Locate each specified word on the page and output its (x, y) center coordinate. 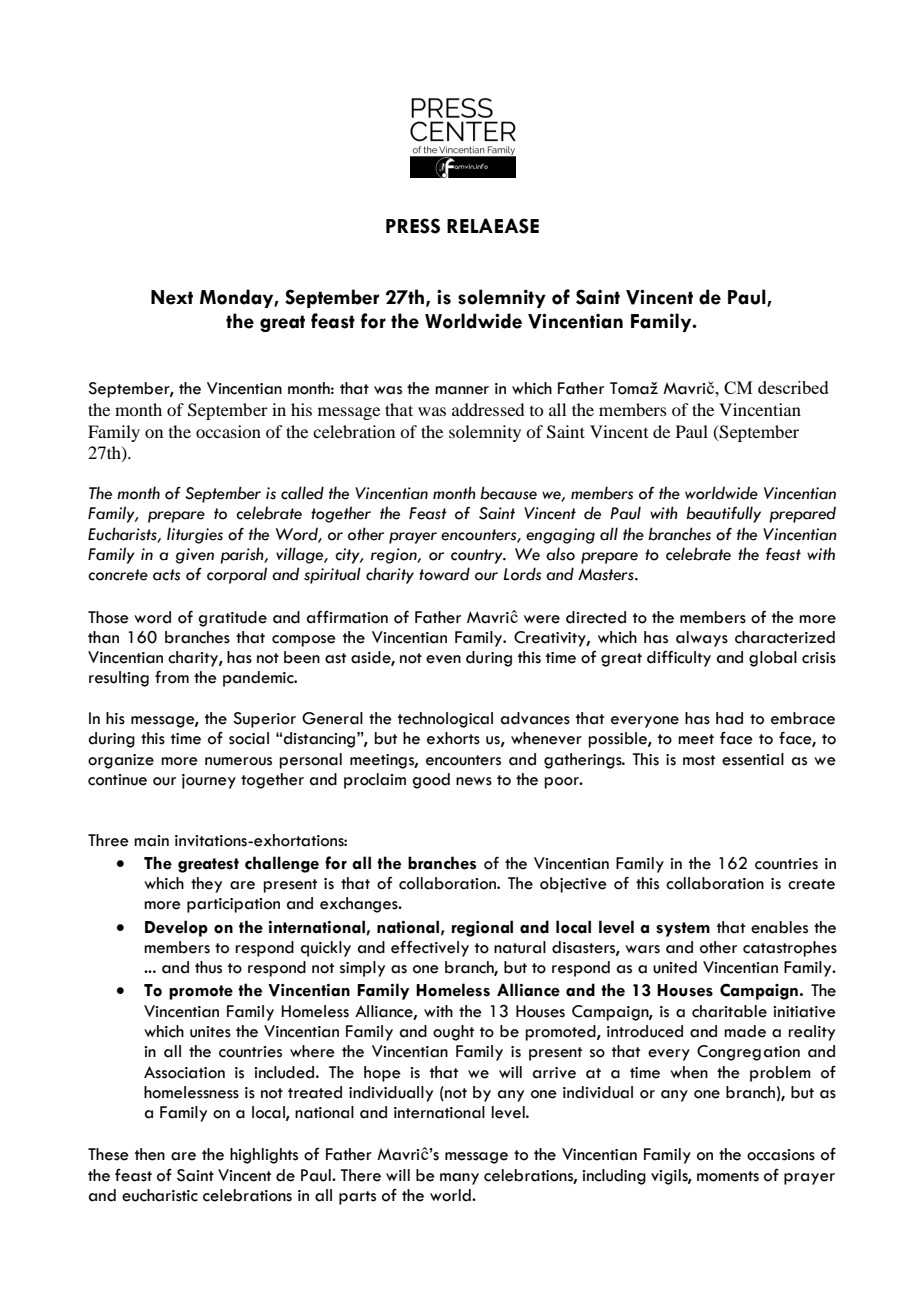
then (150, 1154)
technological (445, 720)
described (793, 387)
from (172, 677)
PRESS (413, 226)
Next (172, 297)
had (729, 718)
